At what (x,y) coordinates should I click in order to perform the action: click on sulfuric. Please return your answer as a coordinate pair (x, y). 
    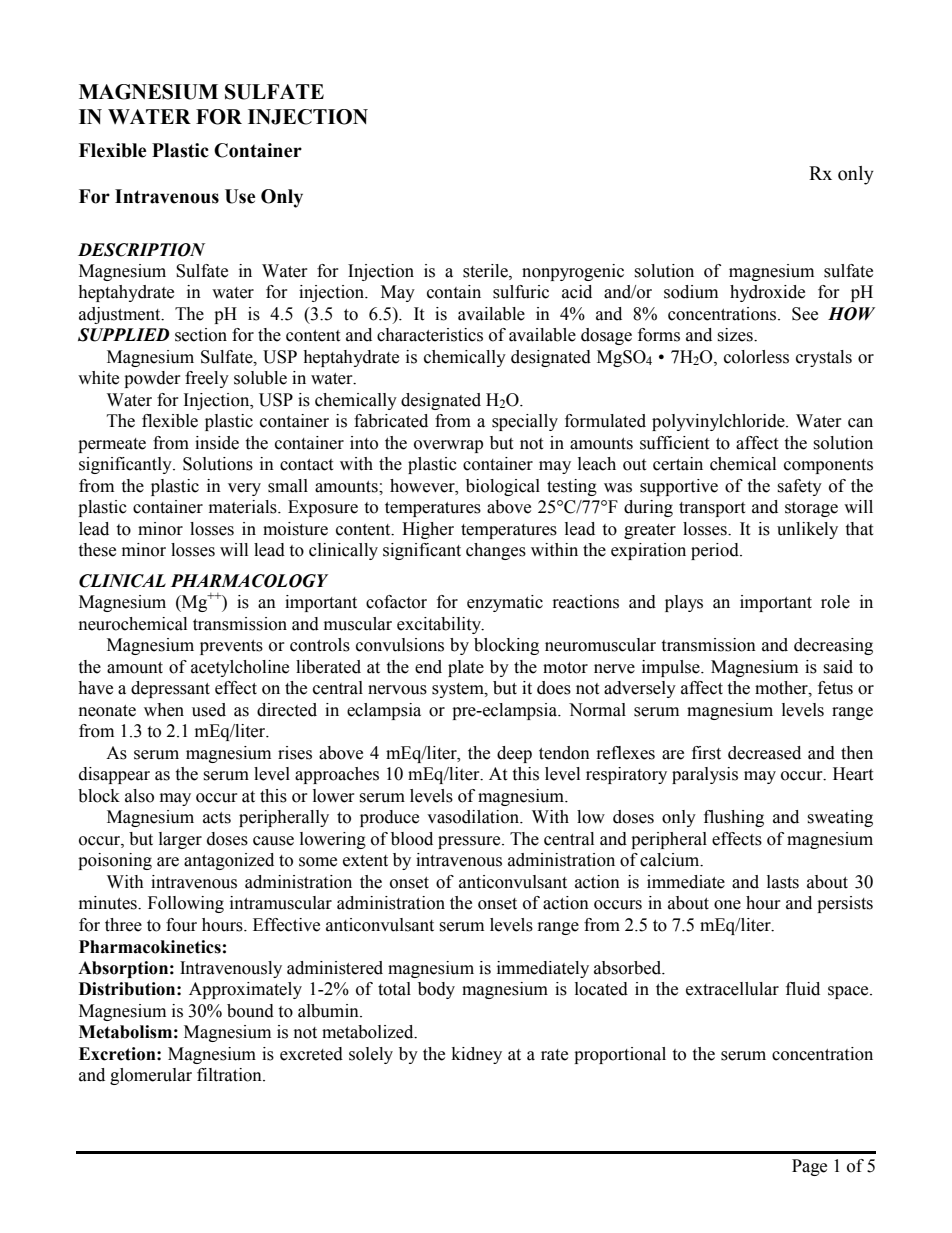
    Looking at the image, I should click on (521, 292).
